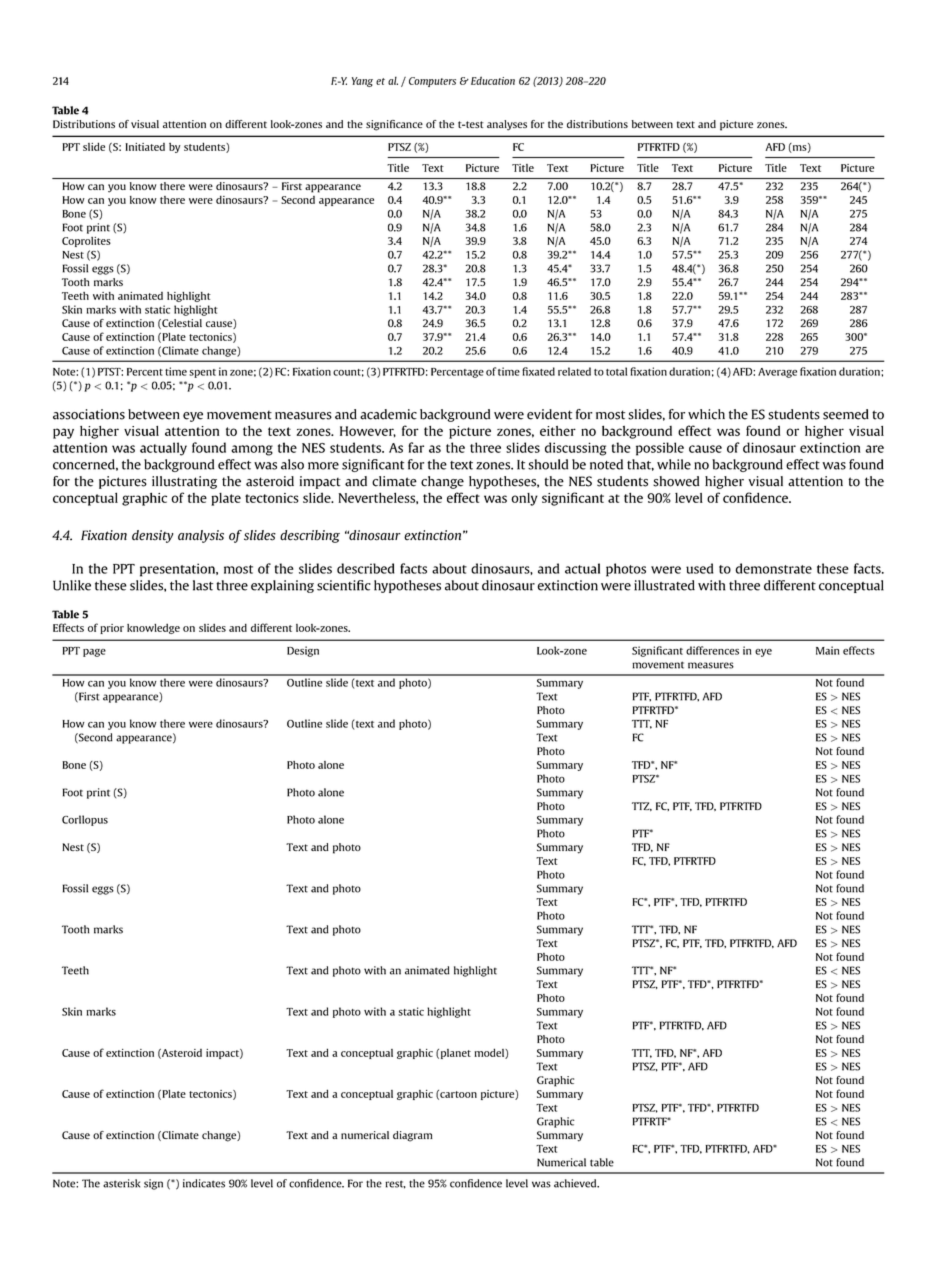 Image resolution: width=952 pixels, height=1270 pixels. I want to click on spent, so click(202, 373).
